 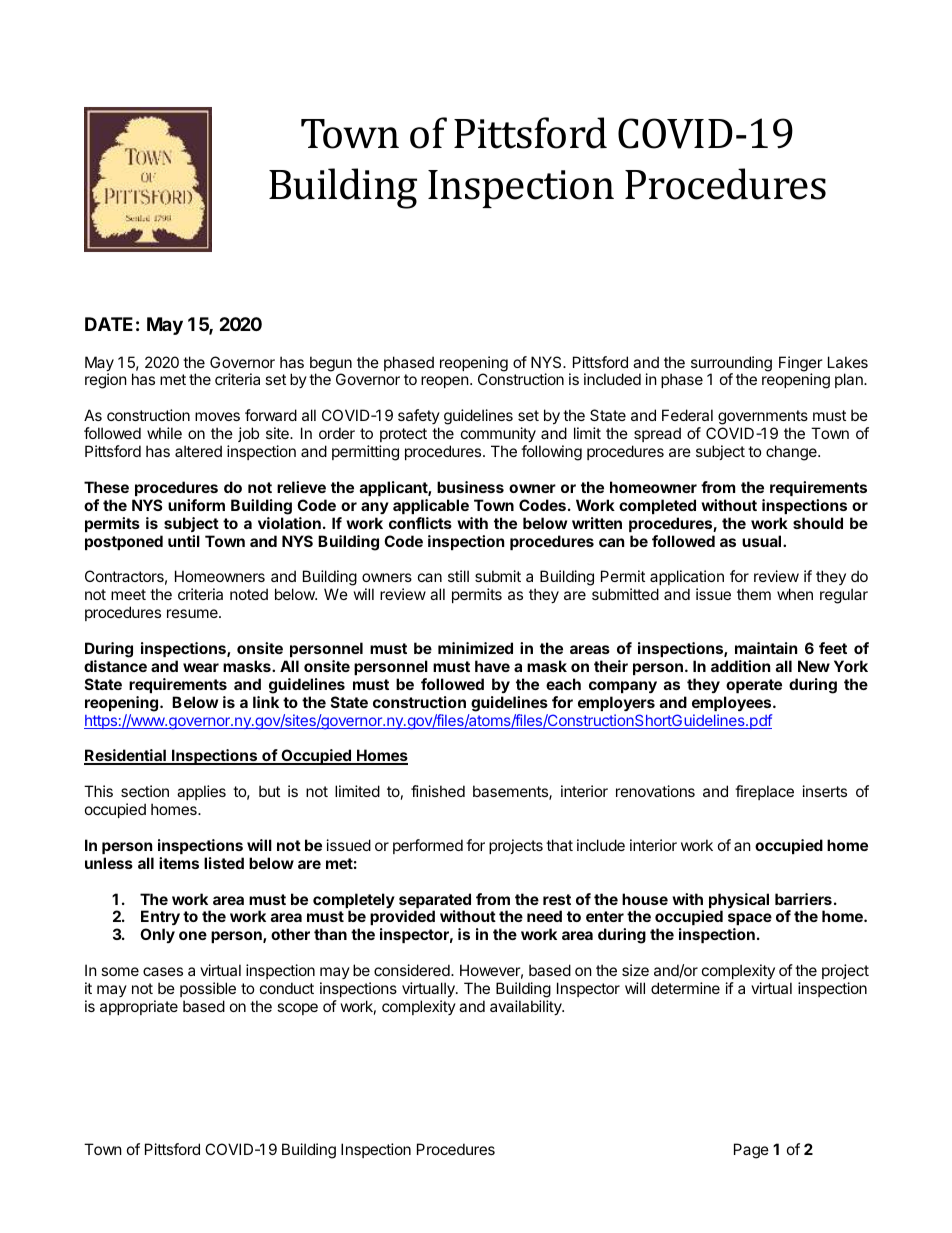 I want to click on Page, so click(x=751, y=1151).
